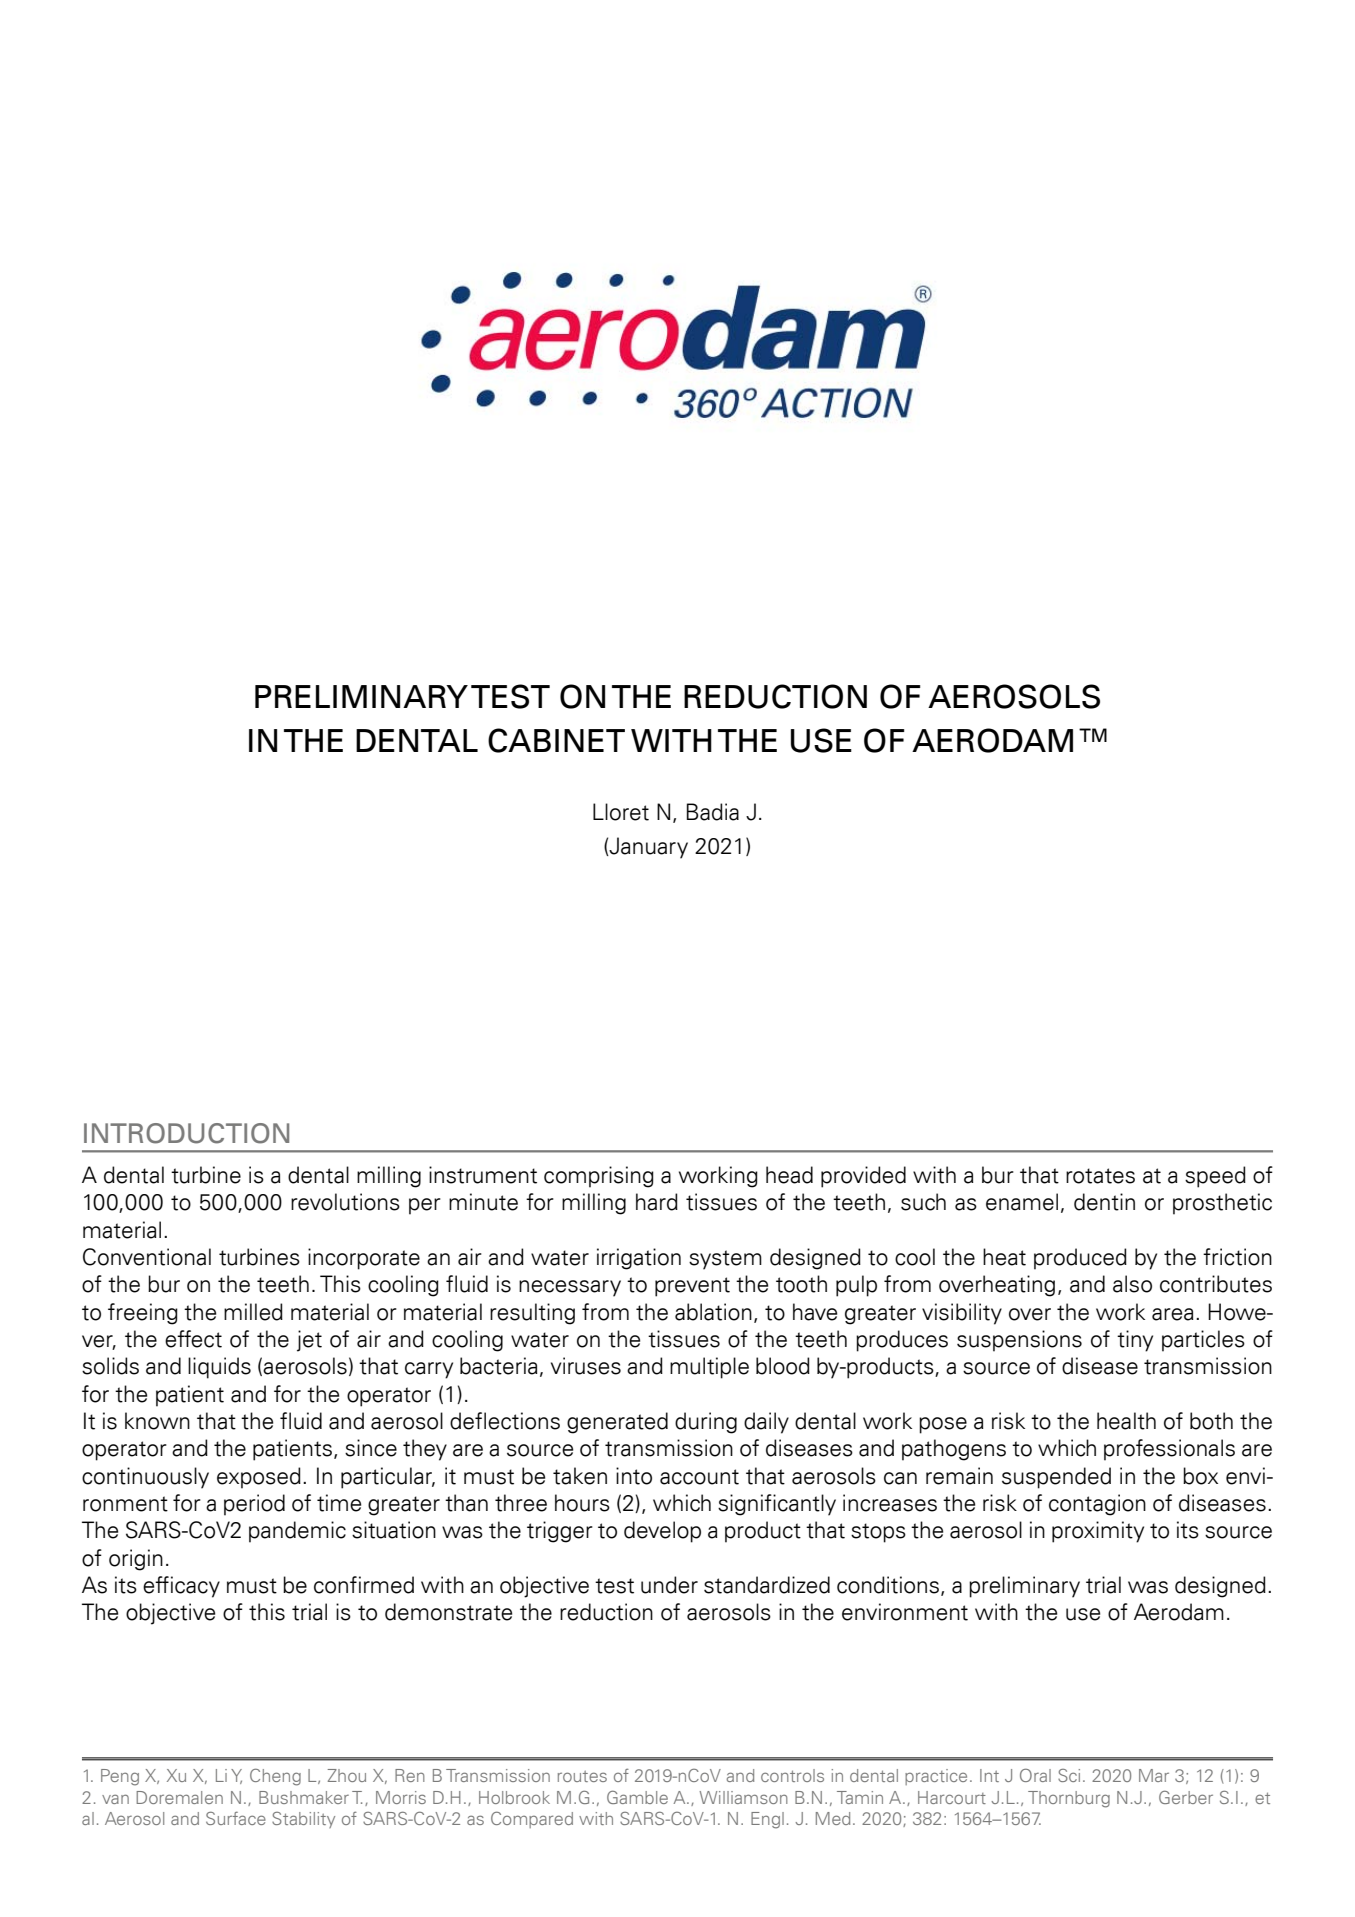 This screenshot has width=1355, height=1917. I want to click on comprising, so click(599, 1177).
